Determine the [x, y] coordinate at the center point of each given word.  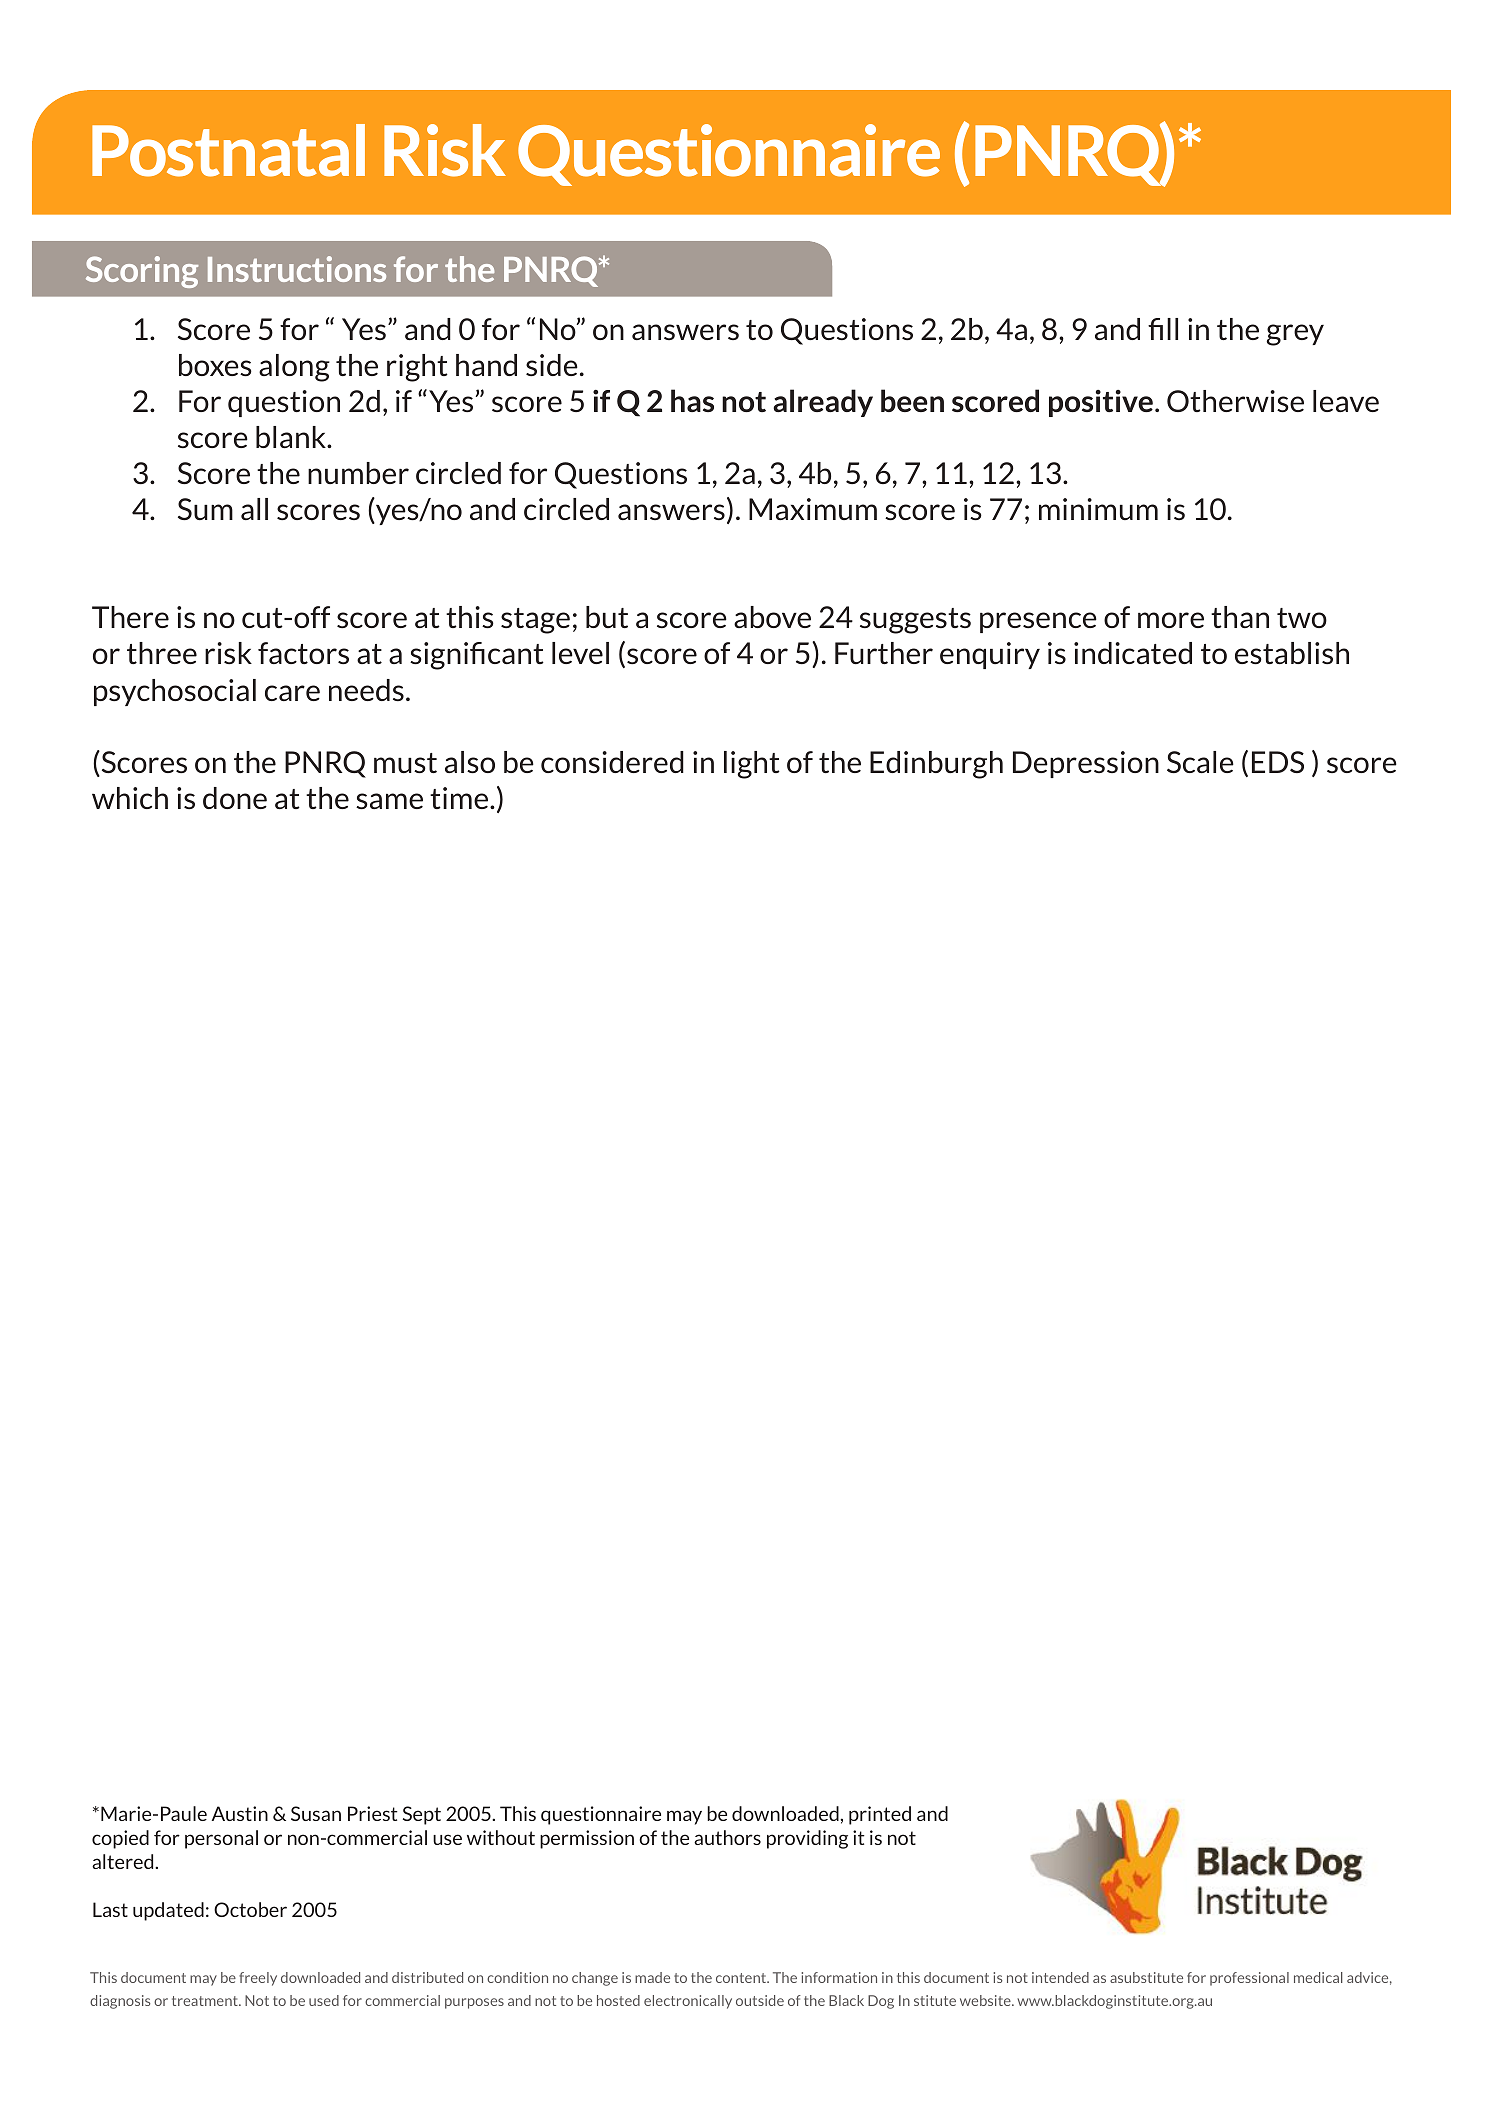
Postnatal [228, 150]
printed [880, 1815]
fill [1163, 329]
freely [258, 1979]
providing [807, 1839]
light [752, 765]
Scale [1200, 762]
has [692, 400]
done [235, 798]
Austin [240, 1813]
